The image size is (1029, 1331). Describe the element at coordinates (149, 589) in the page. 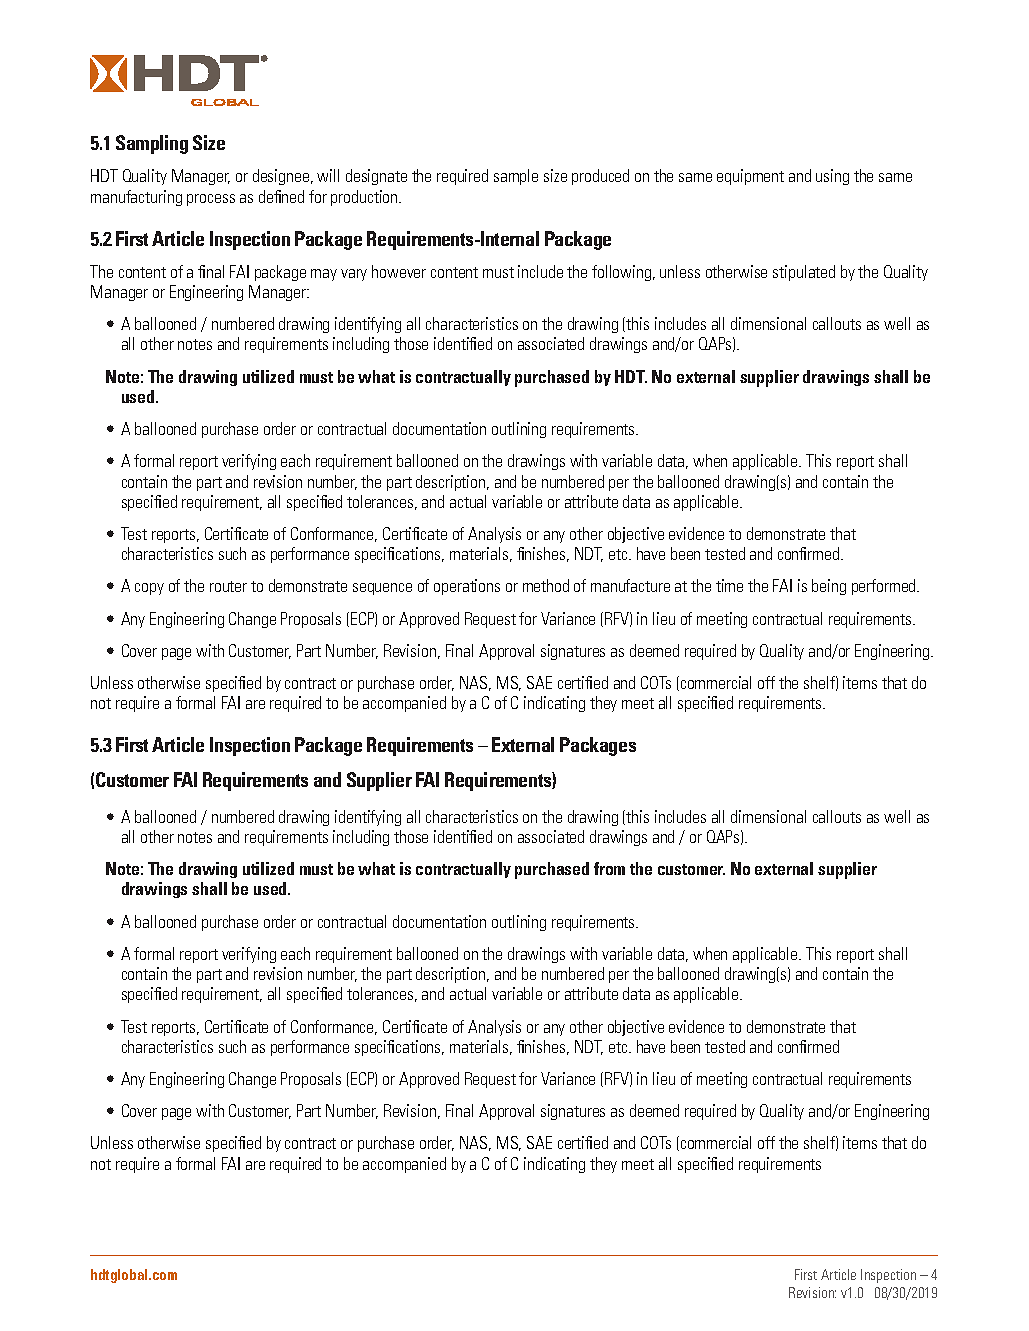

I see `copy` at that location.
